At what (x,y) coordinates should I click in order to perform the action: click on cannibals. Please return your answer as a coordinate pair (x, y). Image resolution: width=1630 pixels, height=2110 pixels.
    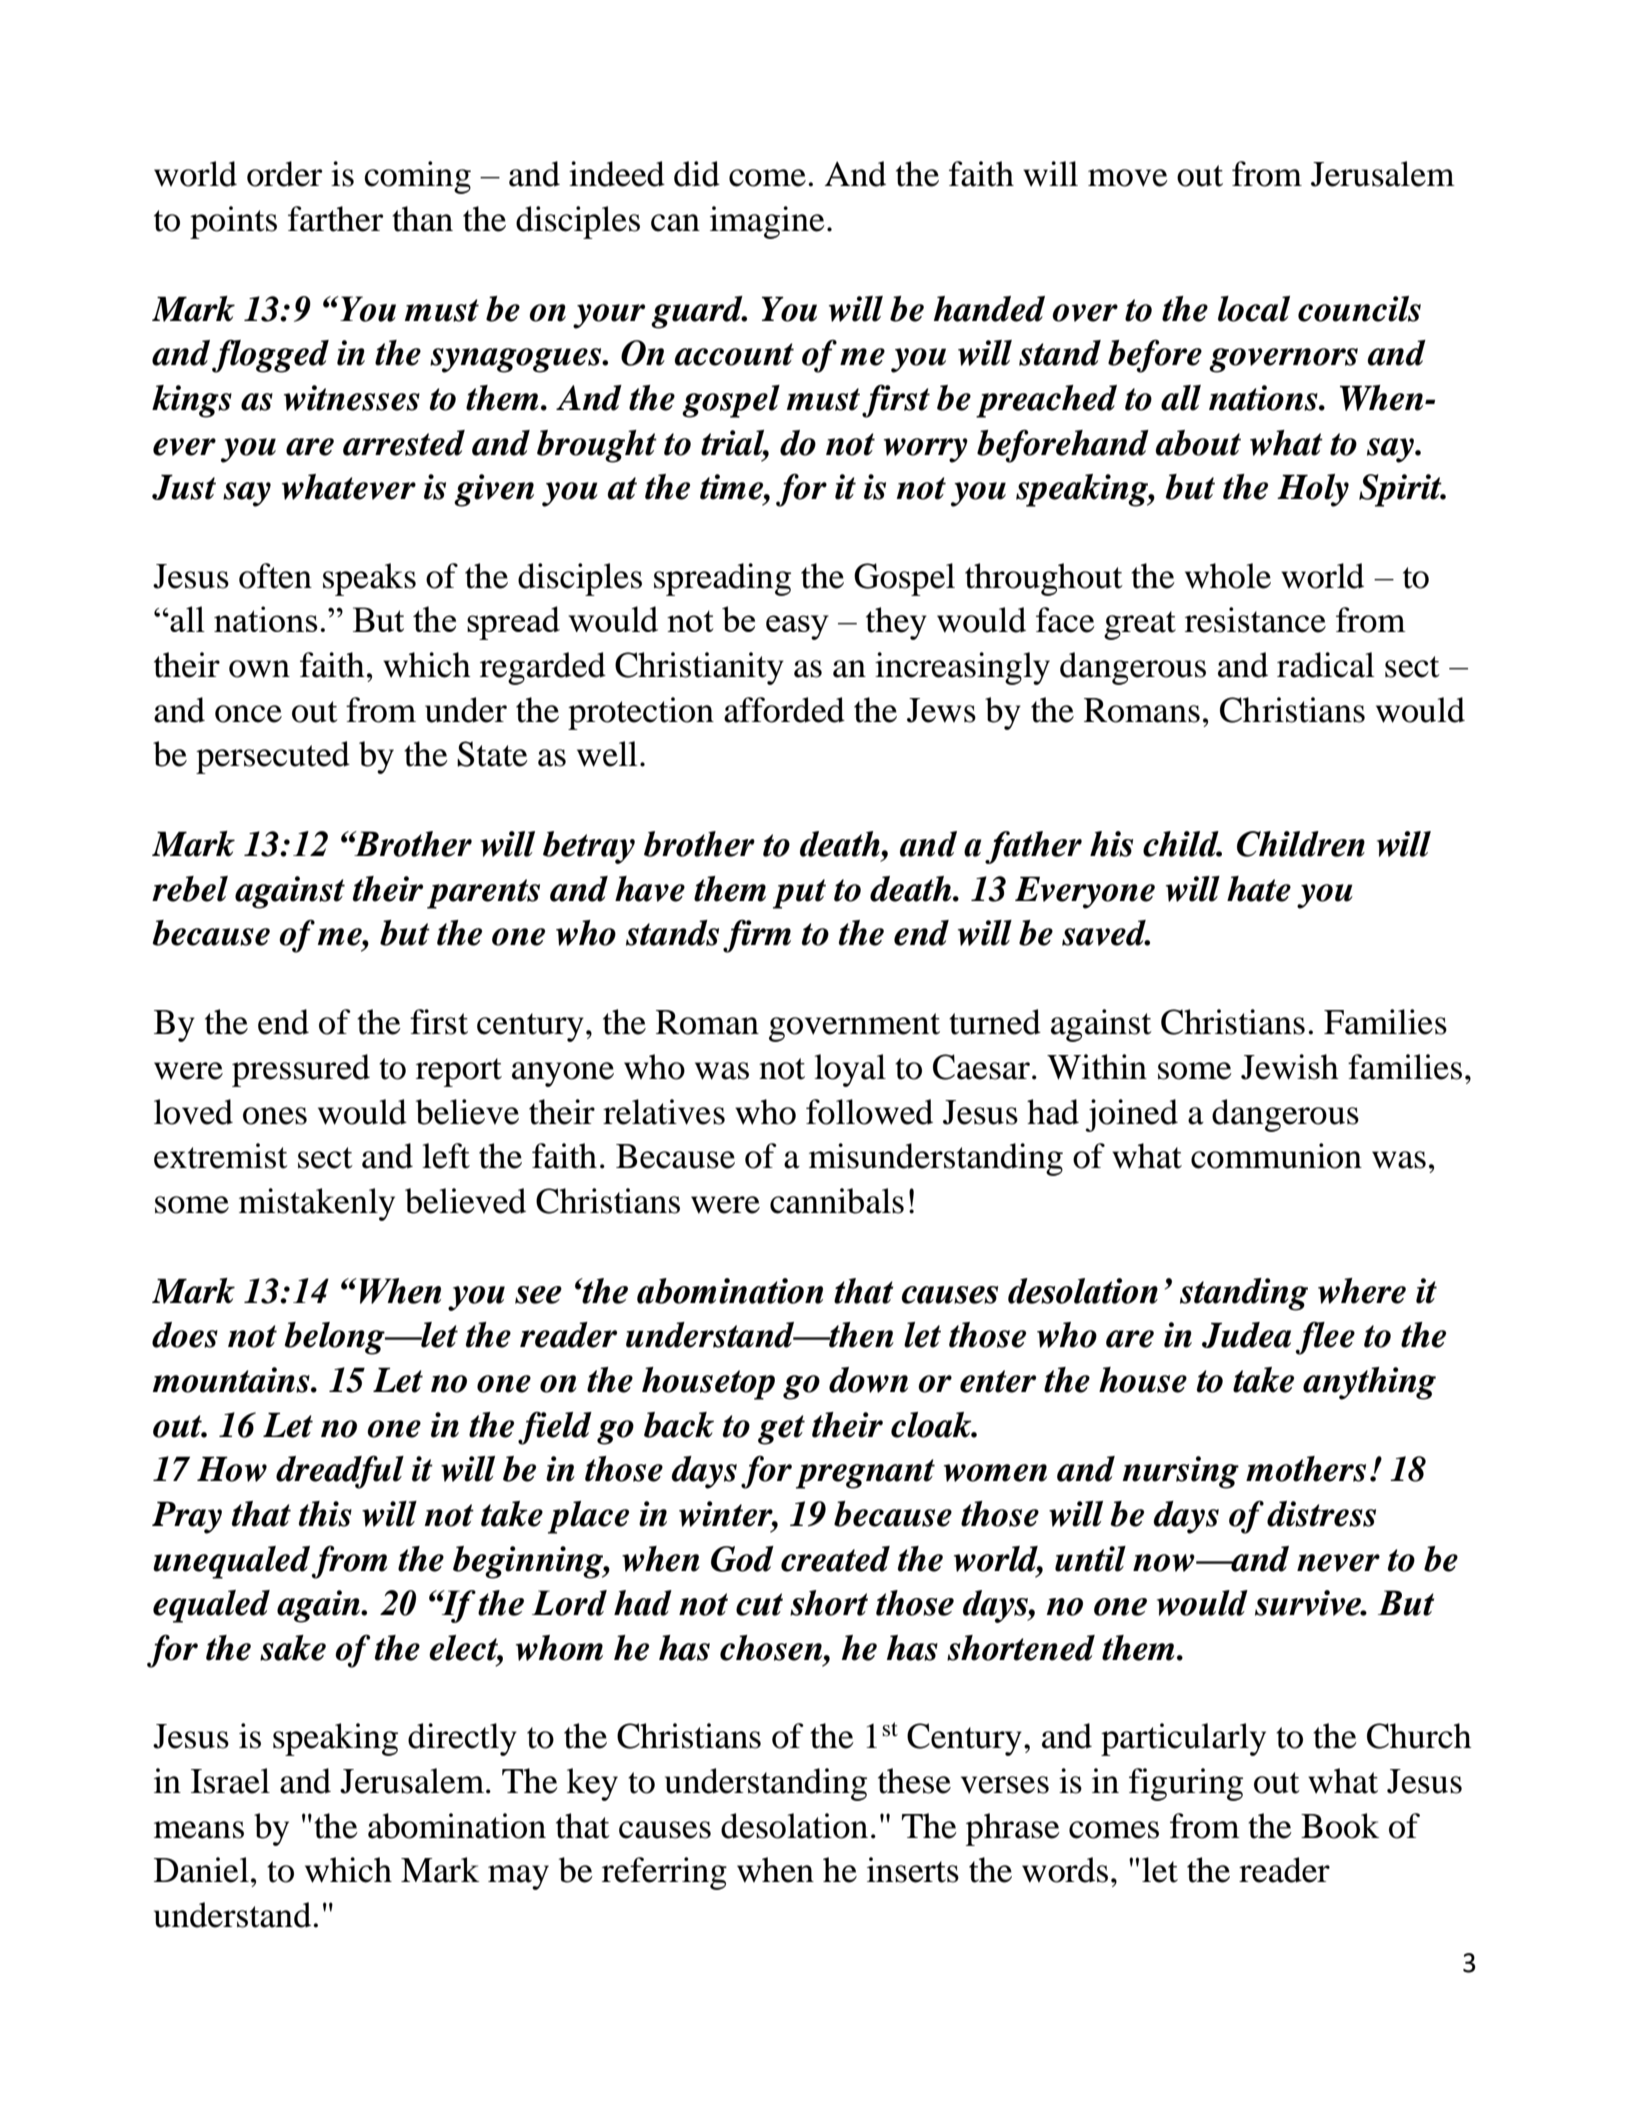
    Looking at the image, I should click on (837, 1201).
